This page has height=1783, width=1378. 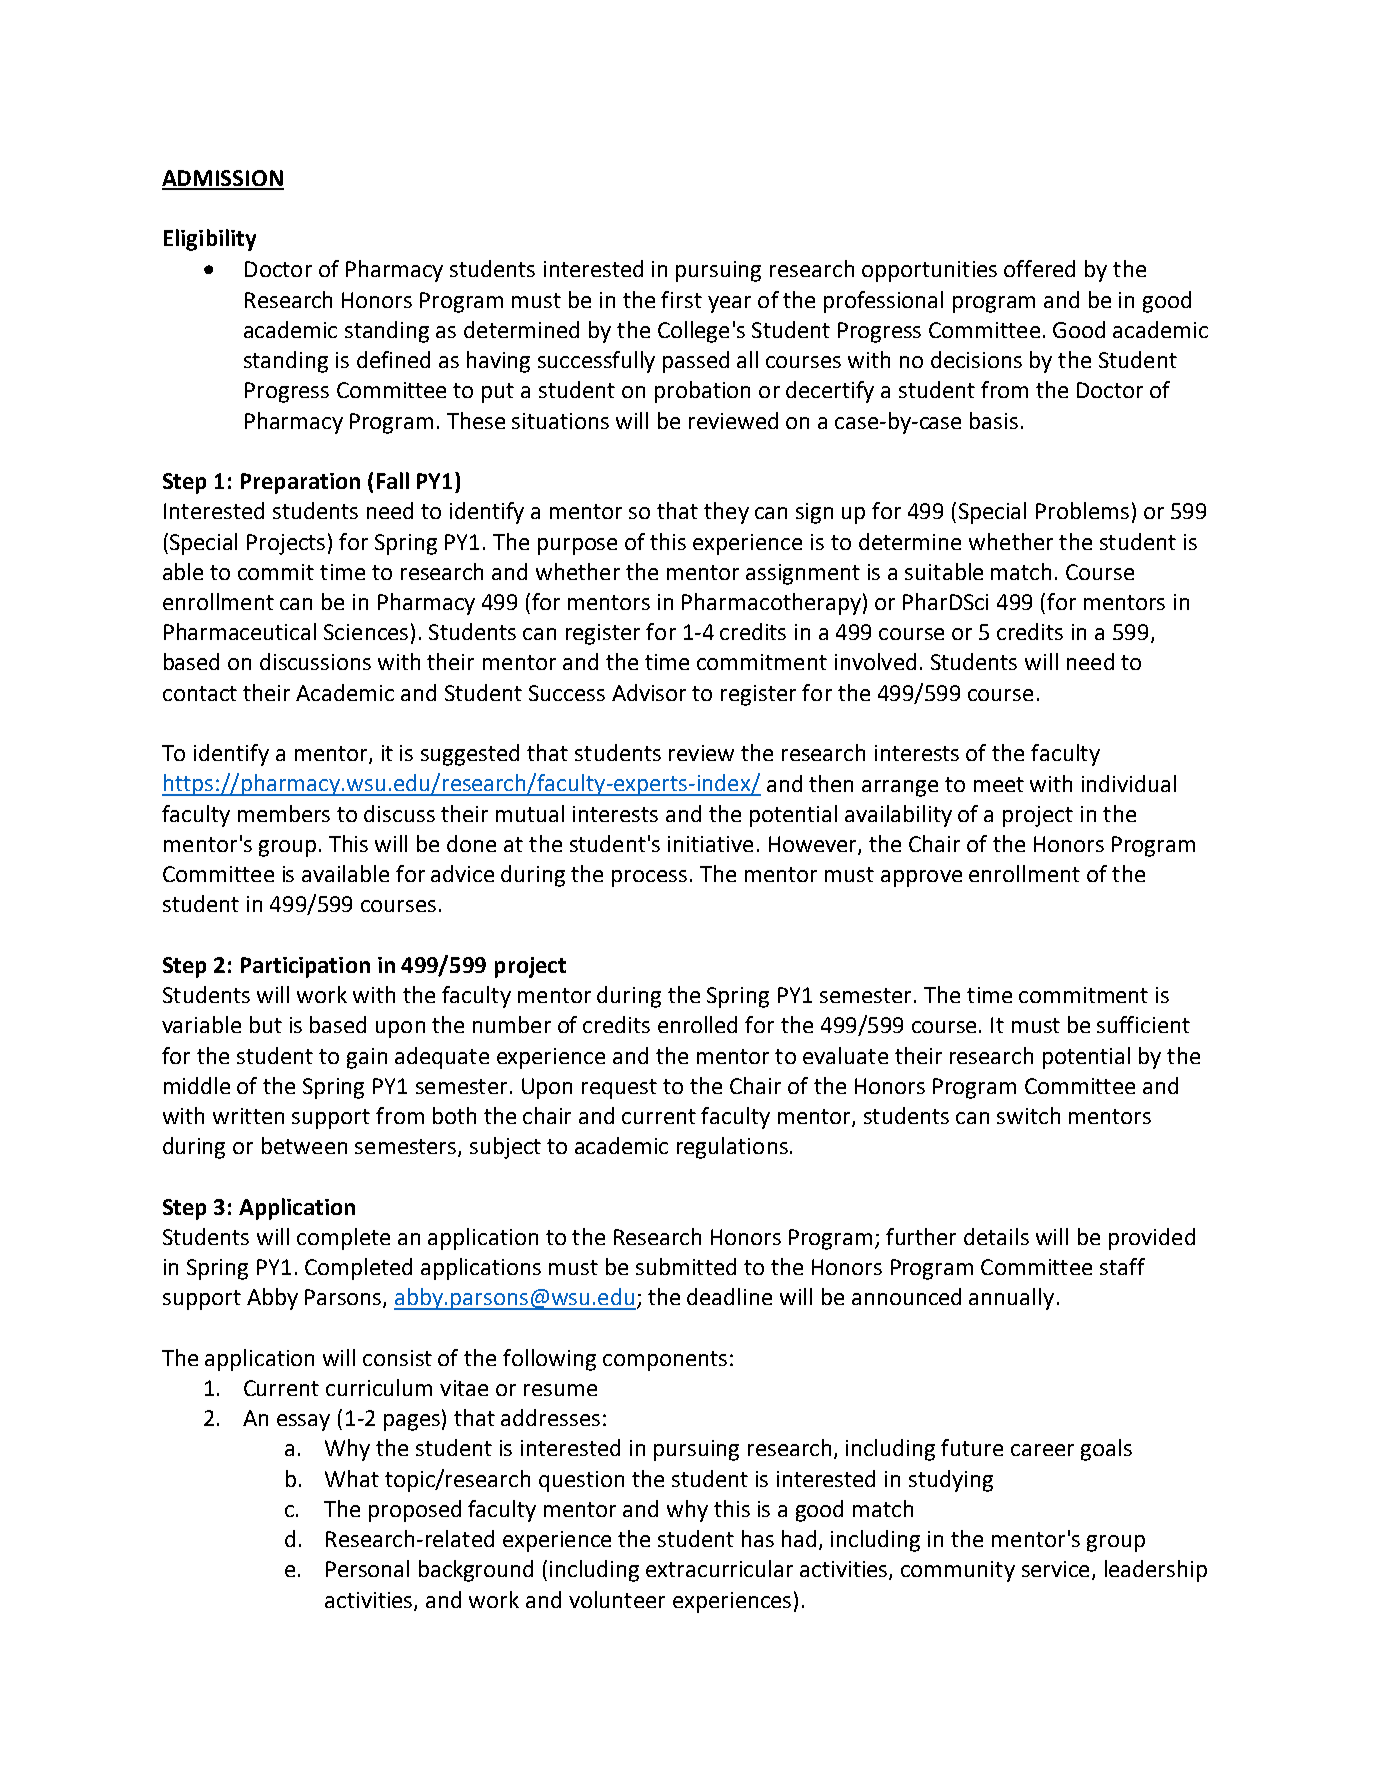 What do you see at coordinates (367, 1568) in the page?
I see `Personal` at bounding box center [367, 1568].
